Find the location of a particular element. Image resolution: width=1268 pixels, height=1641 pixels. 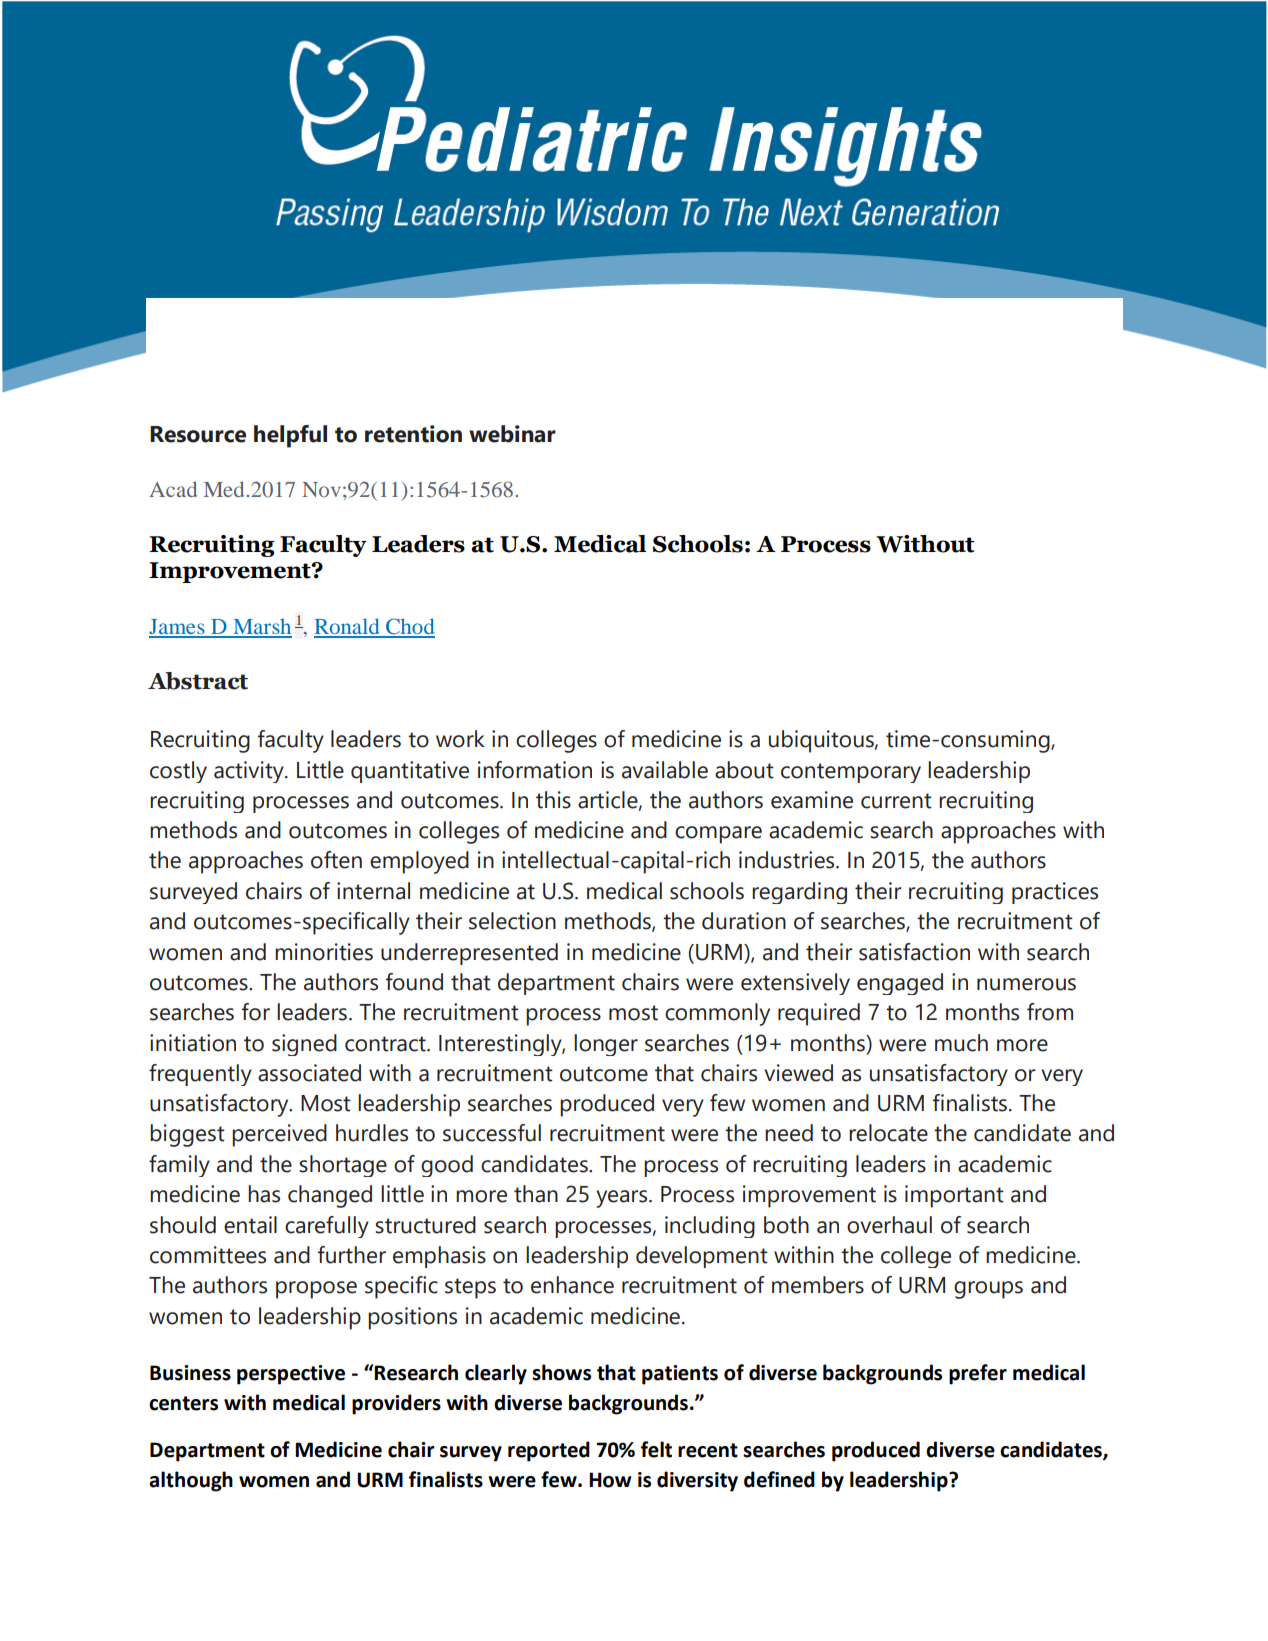

felt is located at coordinates (656, 1449).
